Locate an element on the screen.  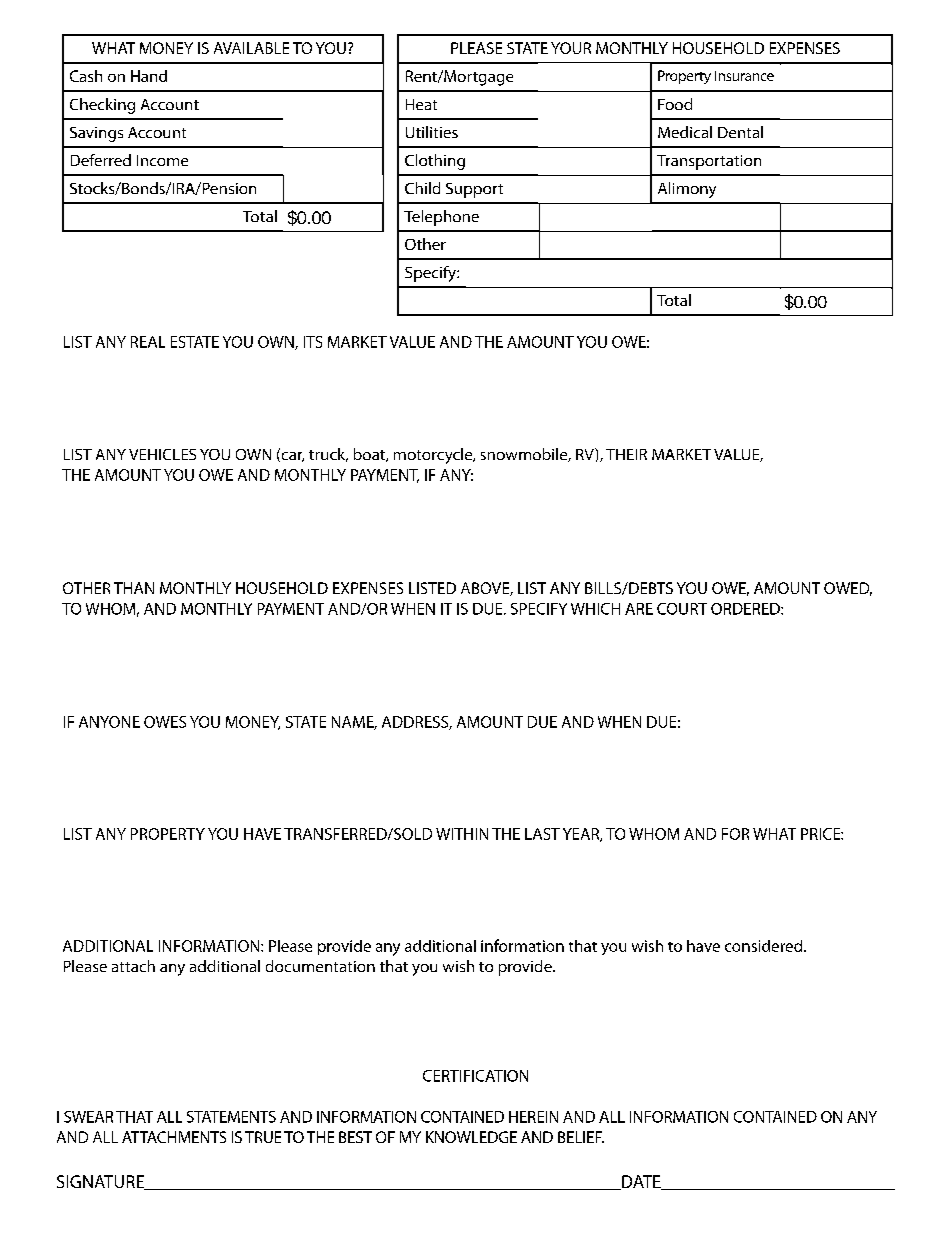
CERTIFICATION is located at coordinates (475, 1076).
